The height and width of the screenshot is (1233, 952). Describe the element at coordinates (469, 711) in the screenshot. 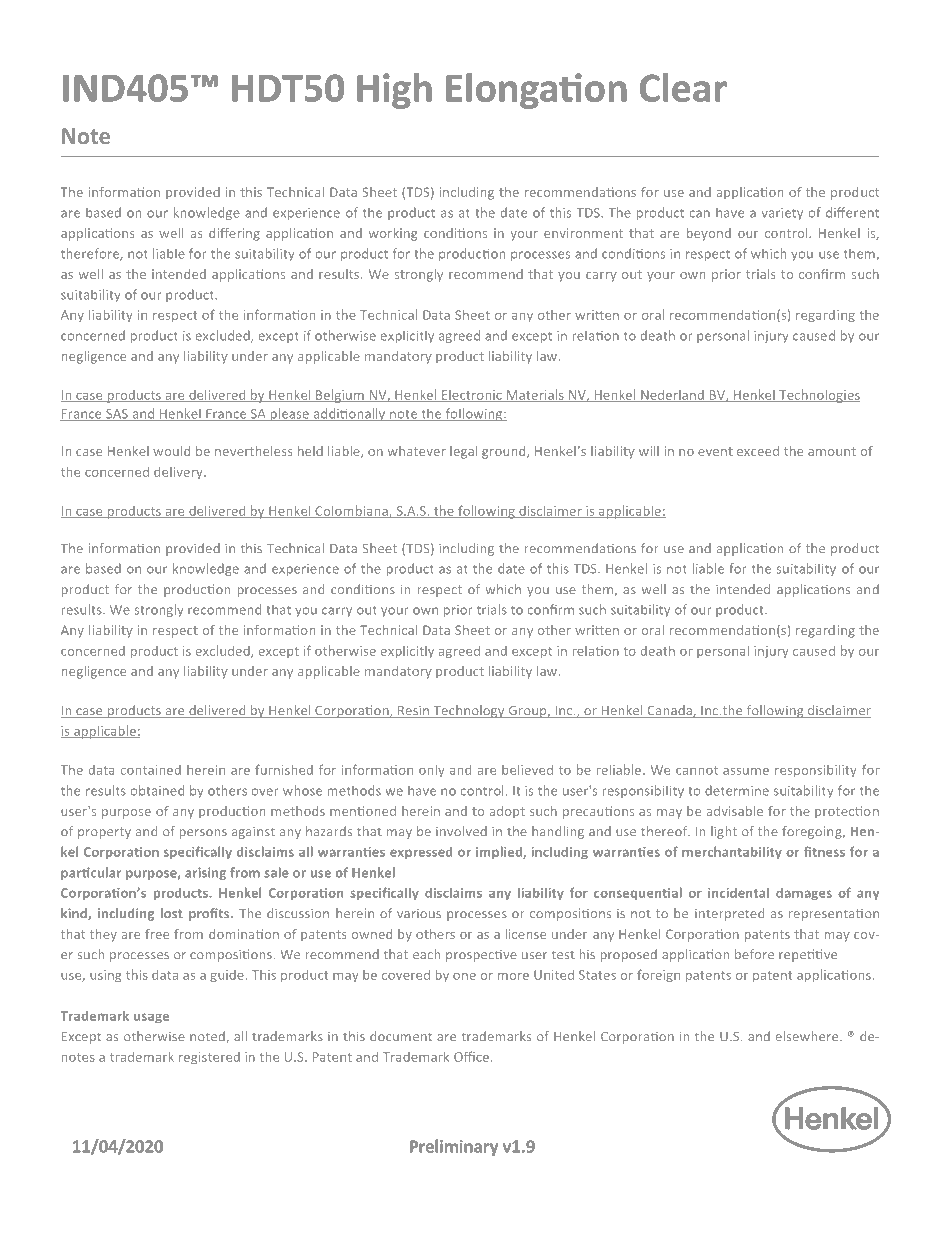

I see `Technology` at that location.
